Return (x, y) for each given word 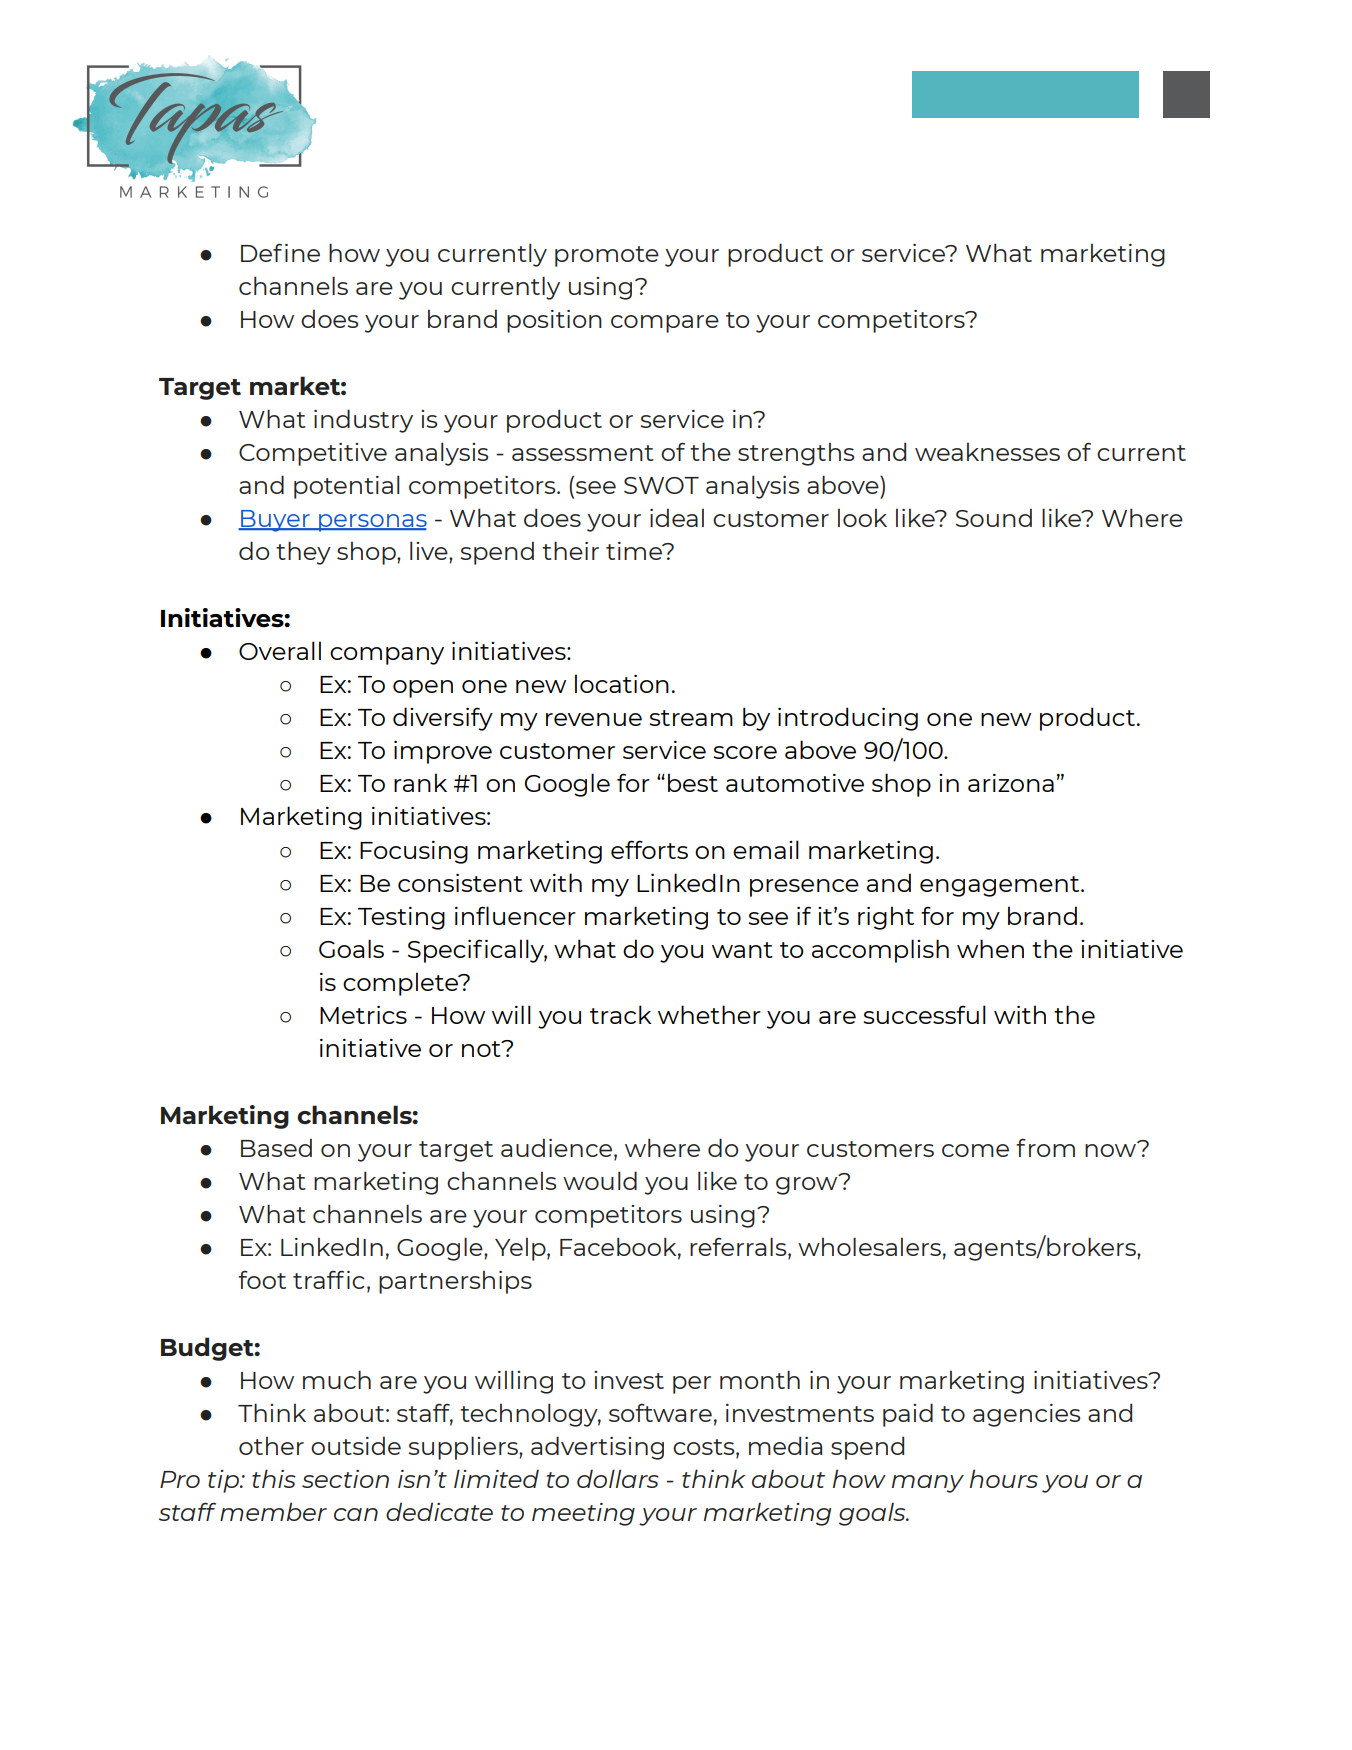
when (990, 948)
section (345, 1479)
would (600, 1180)
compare (665, 324)
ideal (677, 517)
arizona (1011, 783)
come (975, 1150)
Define (280, 252)
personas (372, 523)
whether (709, 1014)
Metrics (363, 1015)
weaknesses (987, 451)
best (693, 782)
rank (420, 782)
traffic (329, 1279)
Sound (994, 517)
